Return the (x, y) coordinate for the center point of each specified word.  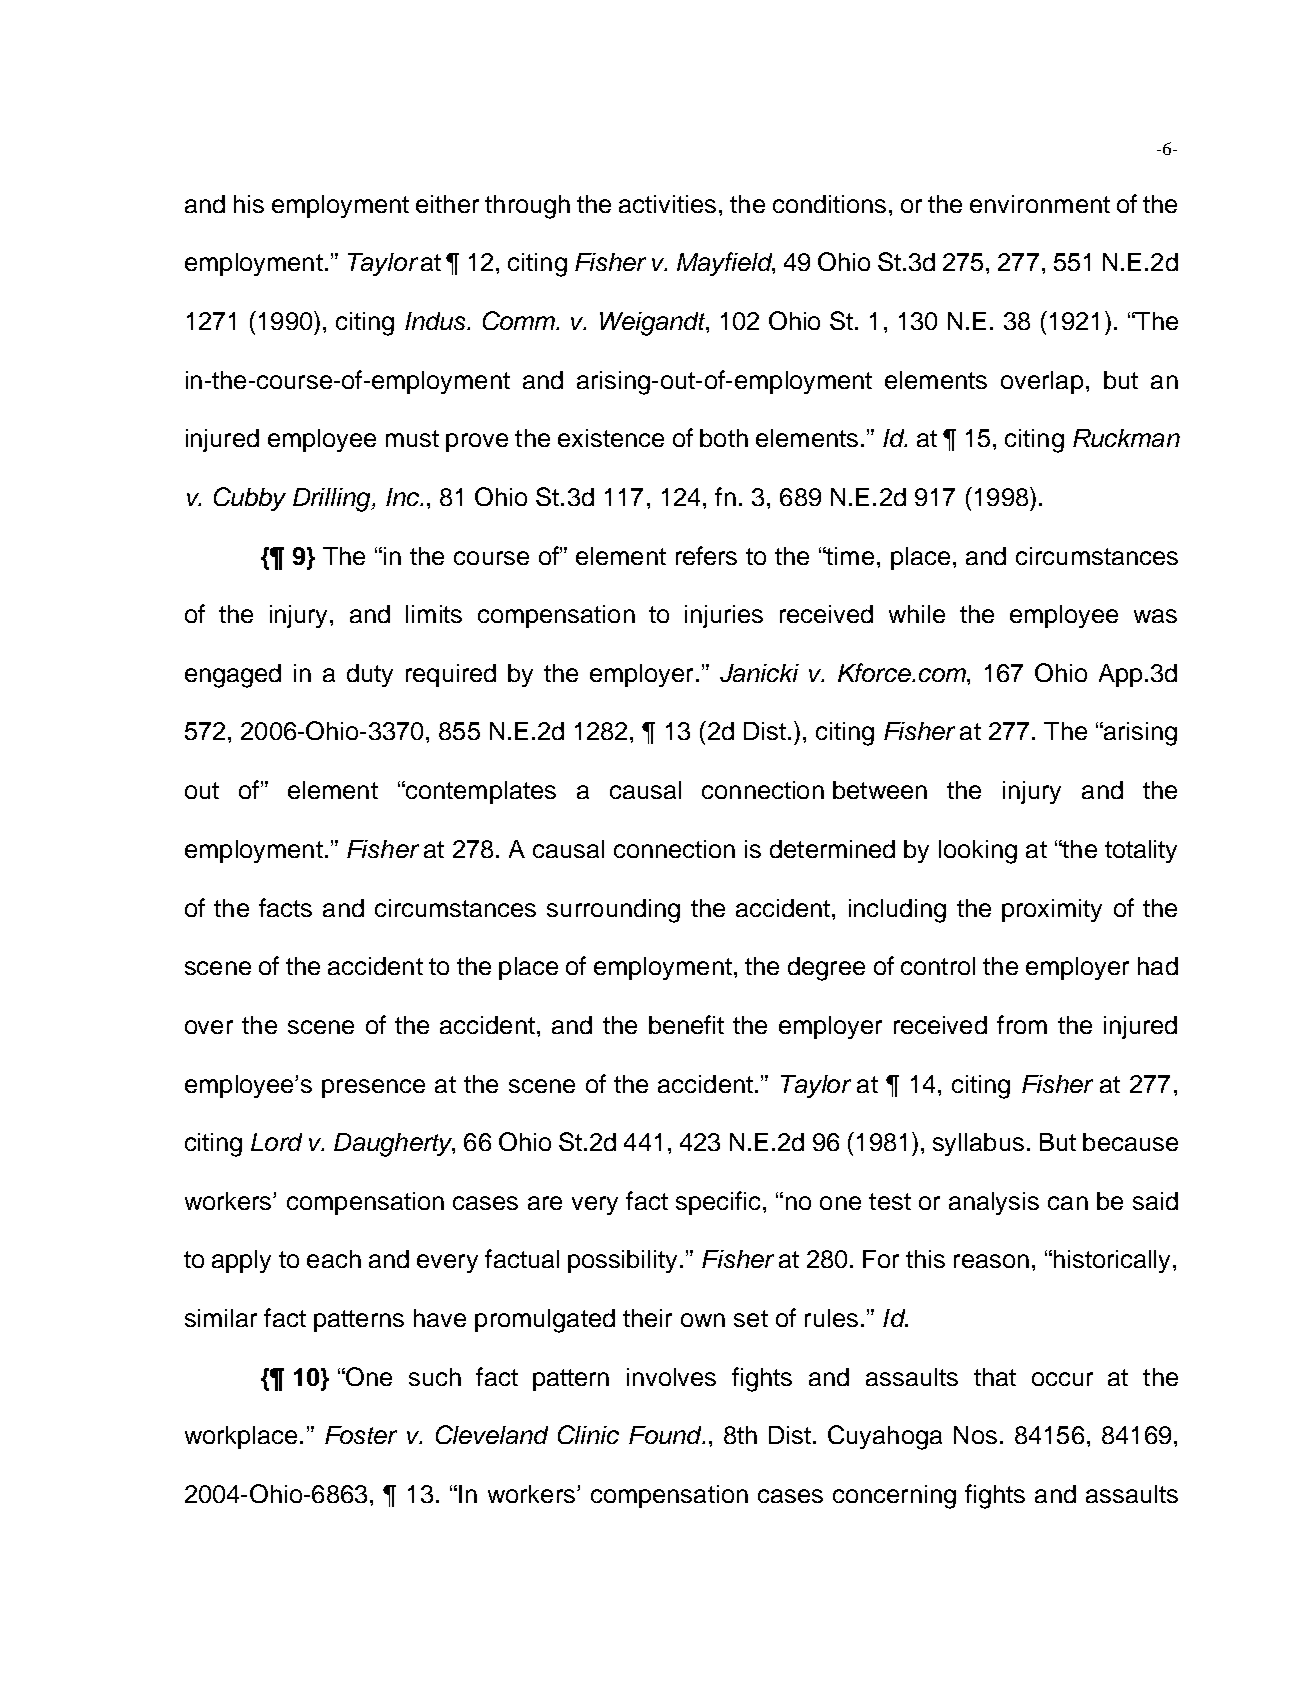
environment (1040, 204)
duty (370, 675)
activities (667, 204)
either (447, 204)
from (1022, 1024)
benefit (686, 1024)
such (435, 1377)
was (1155, 616)
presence (373, 1088)
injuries (724, 616)
